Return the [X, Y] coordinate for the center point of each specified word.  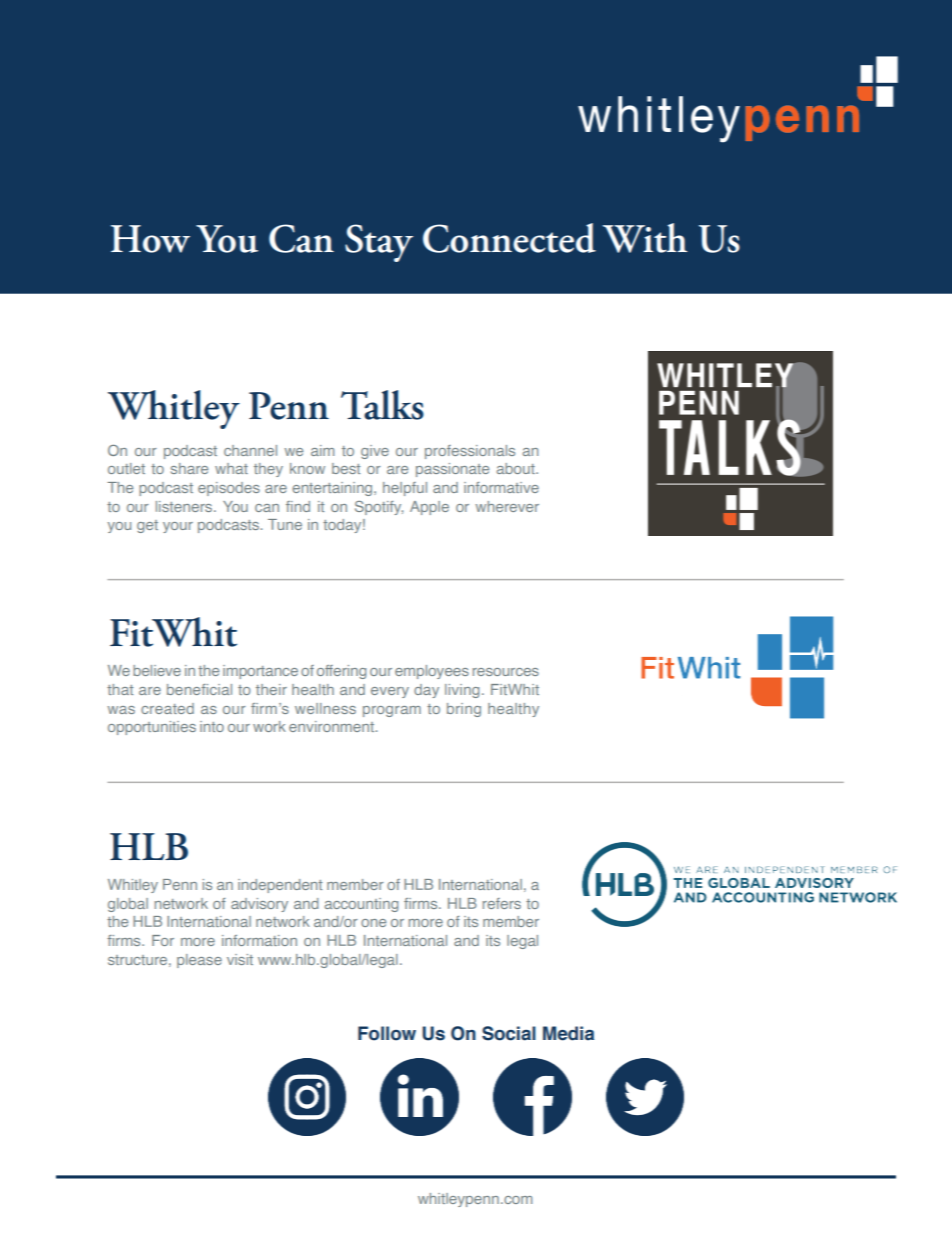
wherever [507, 506]
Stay [379, 243]
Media [568, 1033]
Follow [387, 1033]
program [392, 711]
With [645, 238]
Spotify [379, 508]
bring [464, 710]
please [199, 961]
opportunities [152, 728]
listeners [185, 506]
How [150, 239]
